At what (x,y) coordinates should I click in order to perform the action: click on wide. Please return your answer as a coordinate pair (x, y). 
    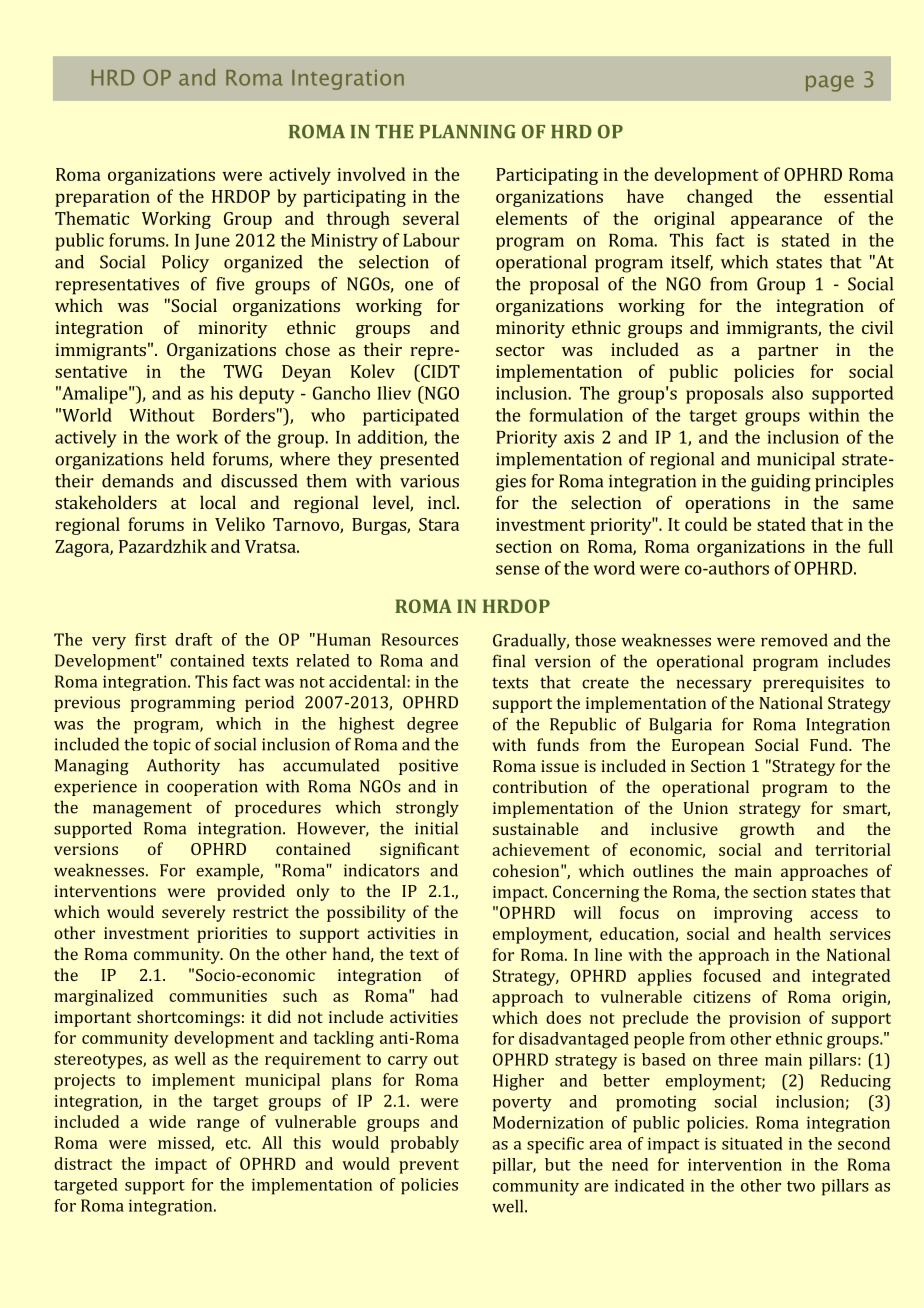
    Looking at the image, I should click on (167, 1121).
